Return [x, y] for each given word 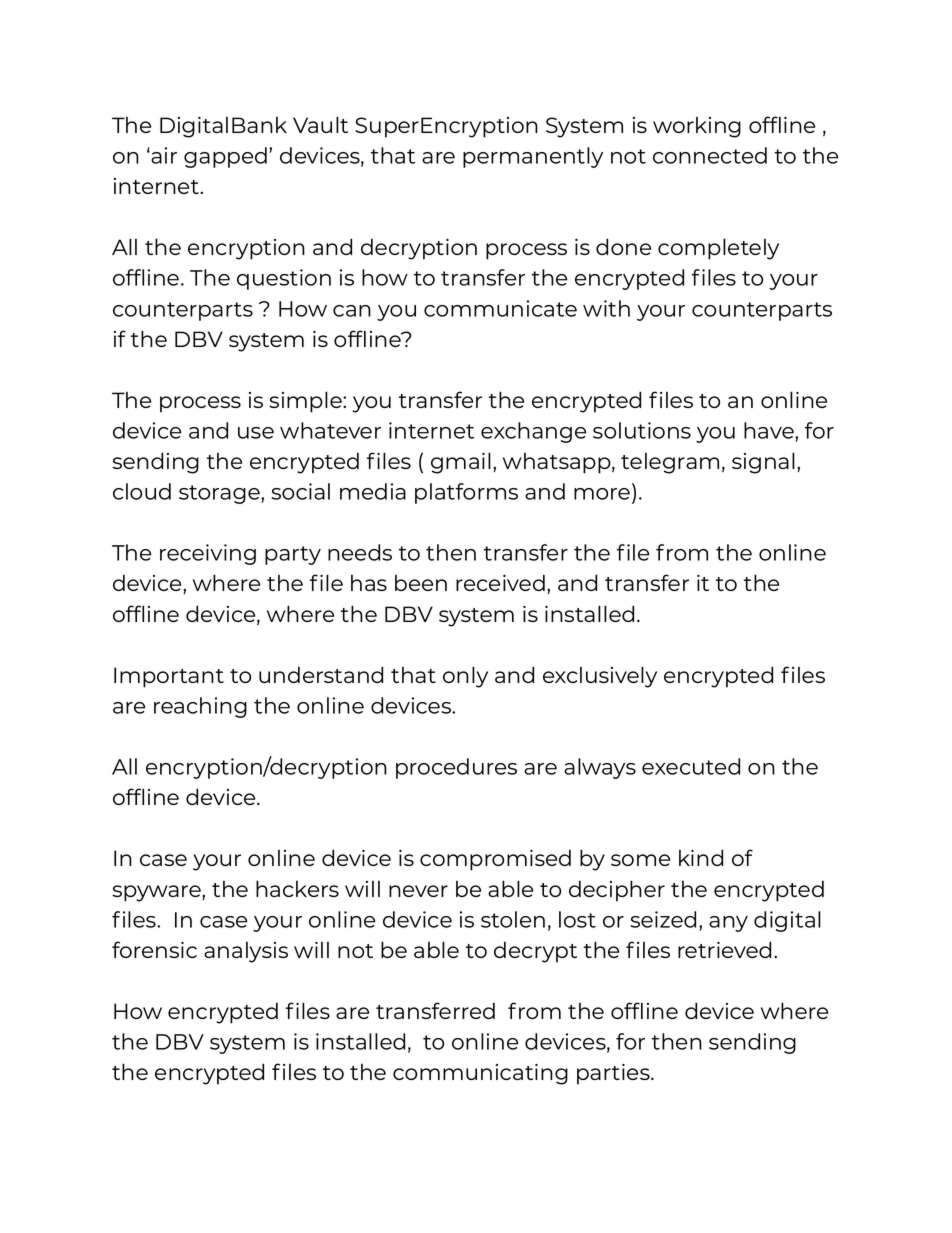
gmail [461, 463]
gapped [225, 157]
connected [710, 155]
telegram [670, 463]
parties [614, 1074]
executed [691, 766]
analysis [246, 952]
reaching [200, 707]
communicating [480, 1074]
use [256, 433]
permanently [533, 157]
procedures [456, 768]
